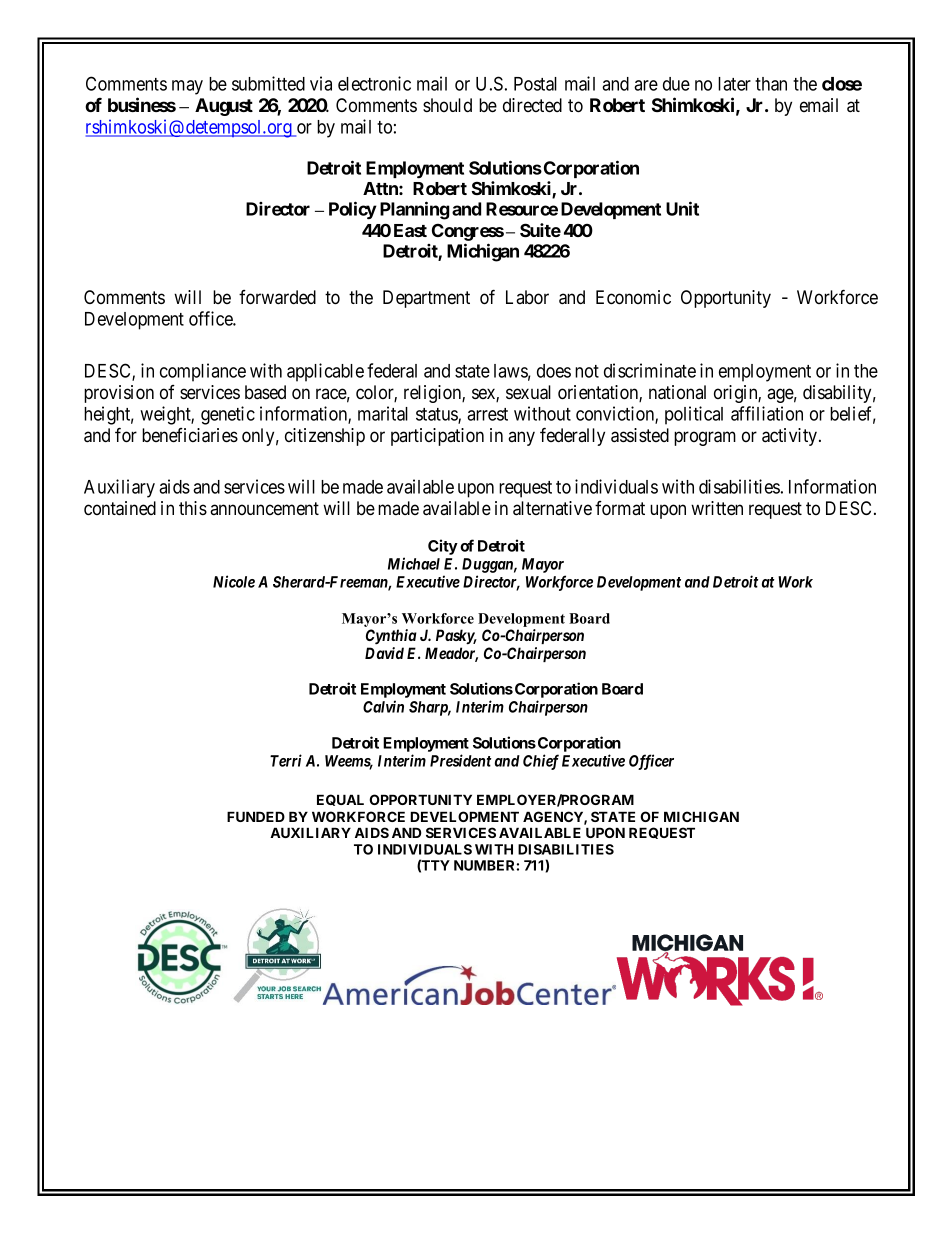  What do you see at coordinates (224, 107) in the screenshot?
I see `August` at bounding box center [224, 107].
